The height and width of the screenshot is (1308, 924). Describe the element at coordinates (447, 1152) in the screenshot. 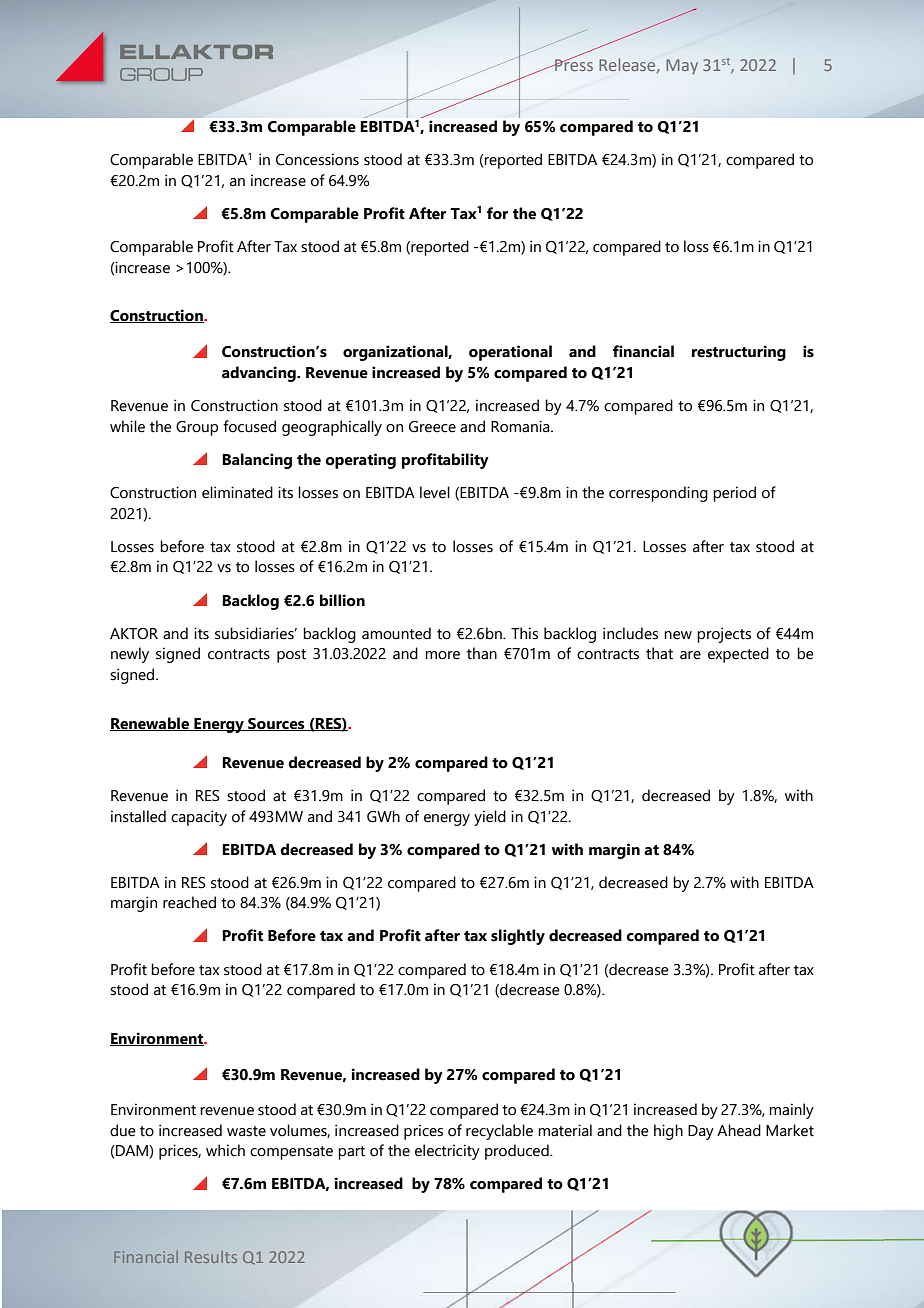

I see `electricity` at that location.
